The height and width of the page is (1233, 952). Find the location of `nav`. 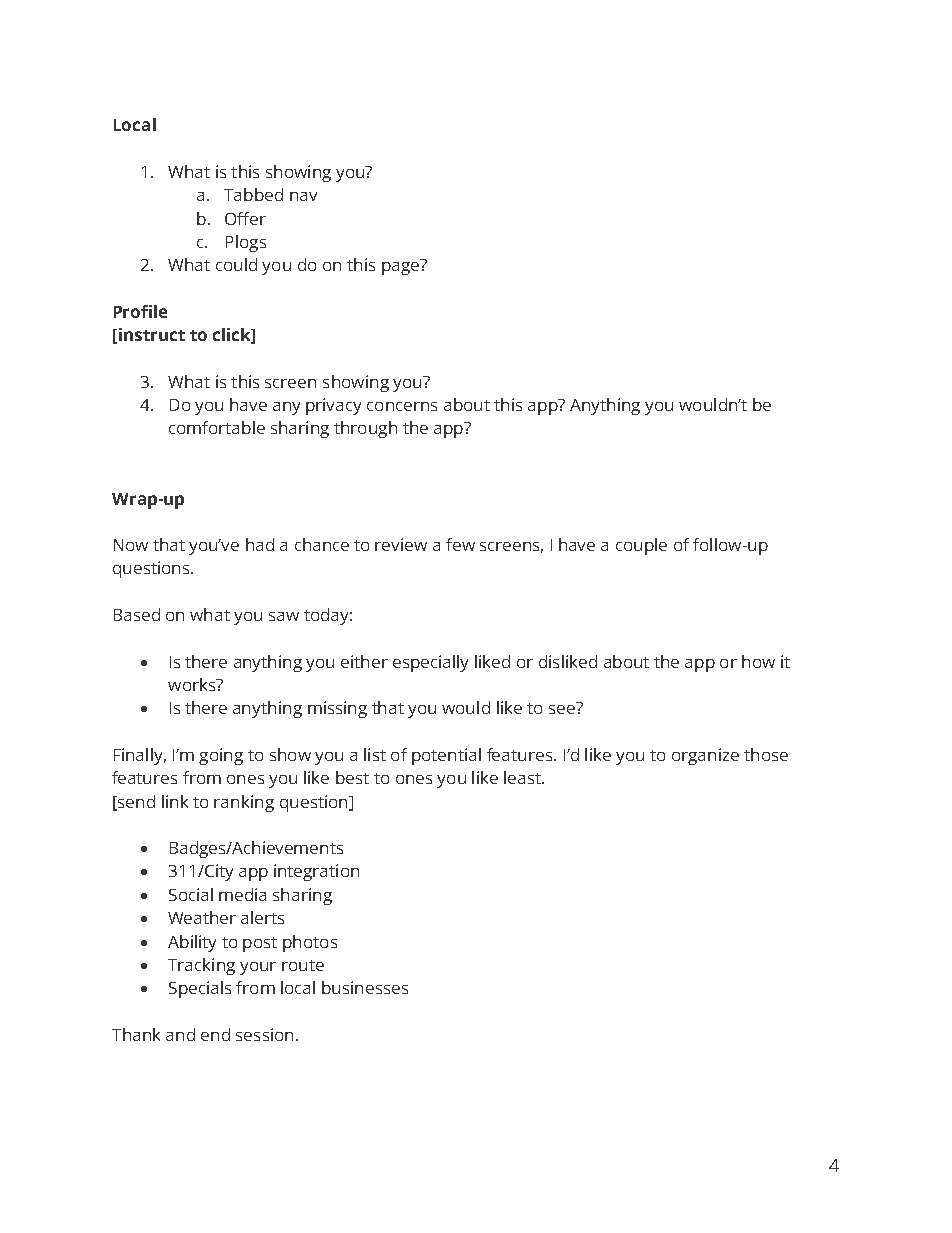

nav is located at coordinates (303, 196).
